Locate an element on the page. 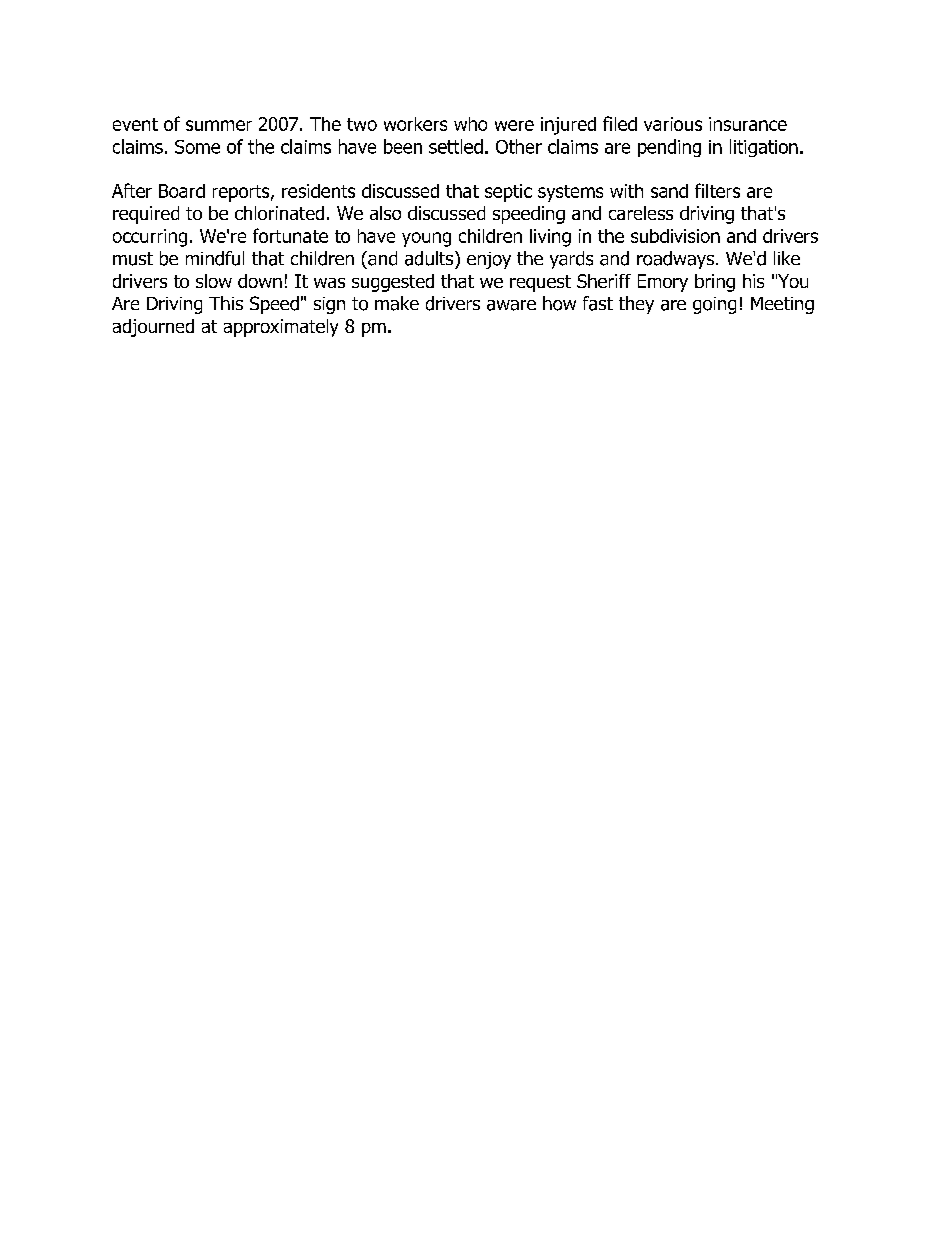 The height and width of the image is (1233, 952). septic is located at coordinates (508, 193).
